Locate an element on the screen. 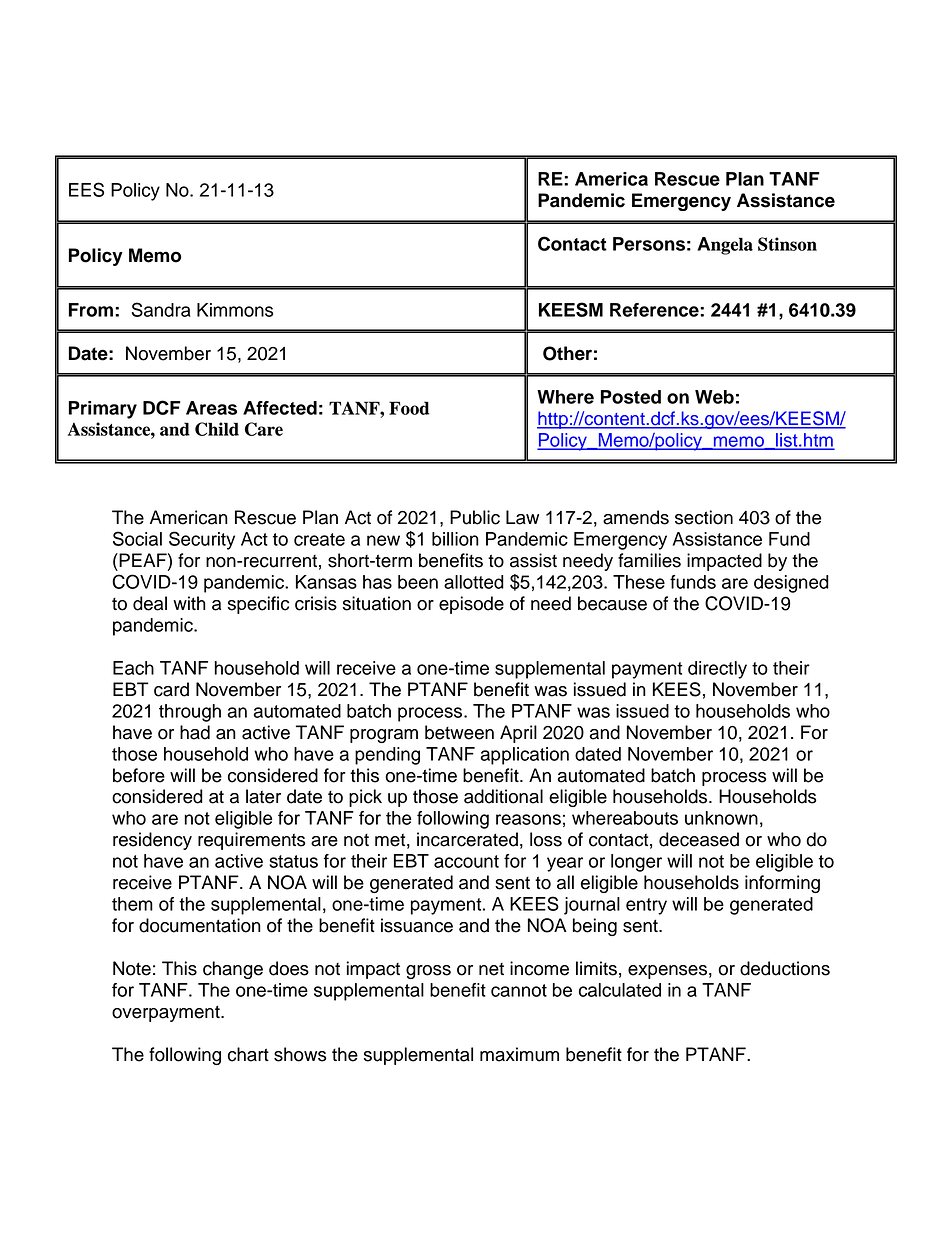 This screenshot has width=952, height=1233. chart is located at coordinates (248, 1054).
